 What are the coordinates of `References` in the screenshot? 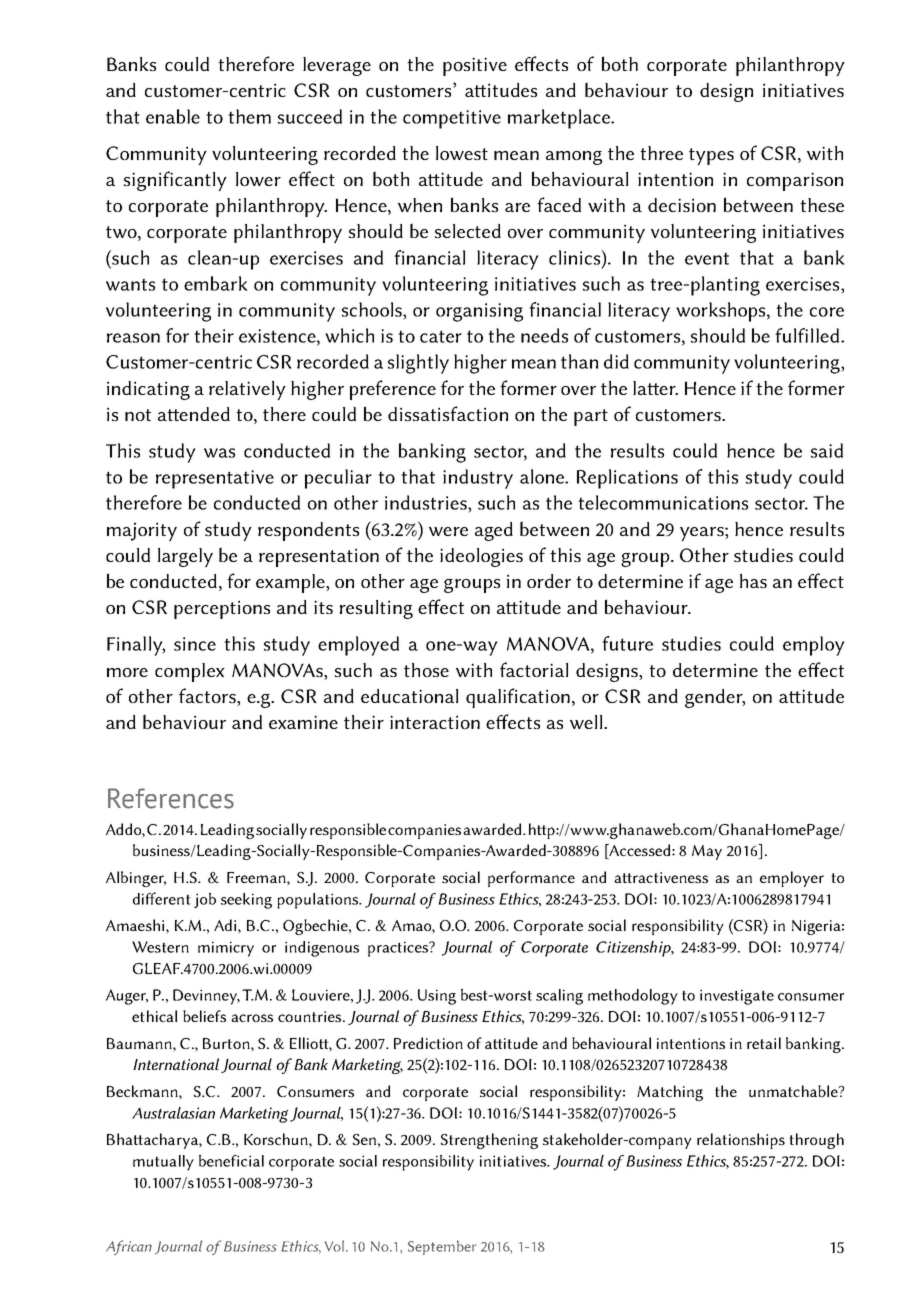 It's located at (171, 798).
